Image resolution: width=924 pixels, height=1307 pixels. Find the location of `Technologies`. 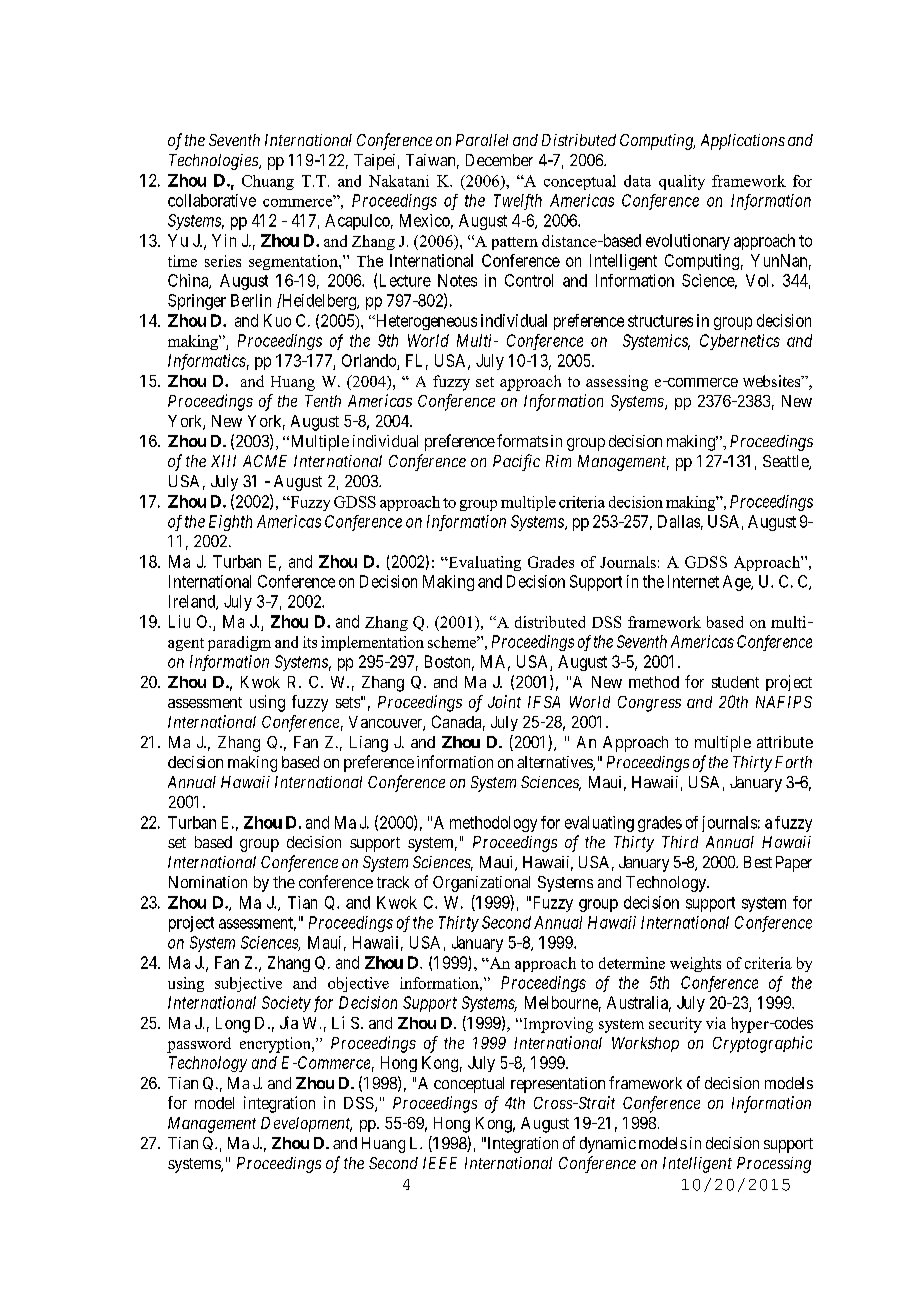

Technologies is located at coordinates (214, 162).
